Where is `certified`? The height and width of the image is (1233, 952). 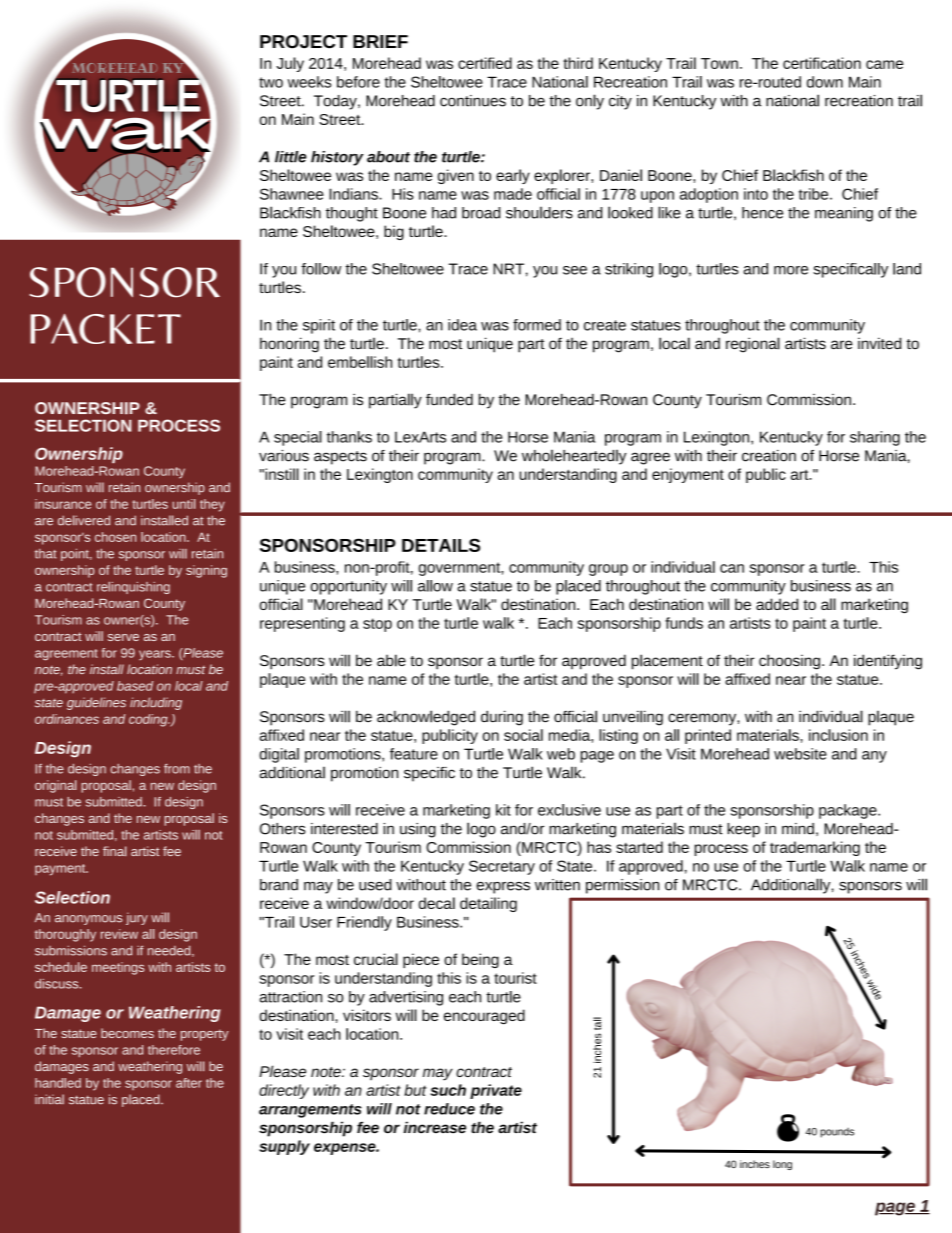
certified is located at coordinates (485, 63).
